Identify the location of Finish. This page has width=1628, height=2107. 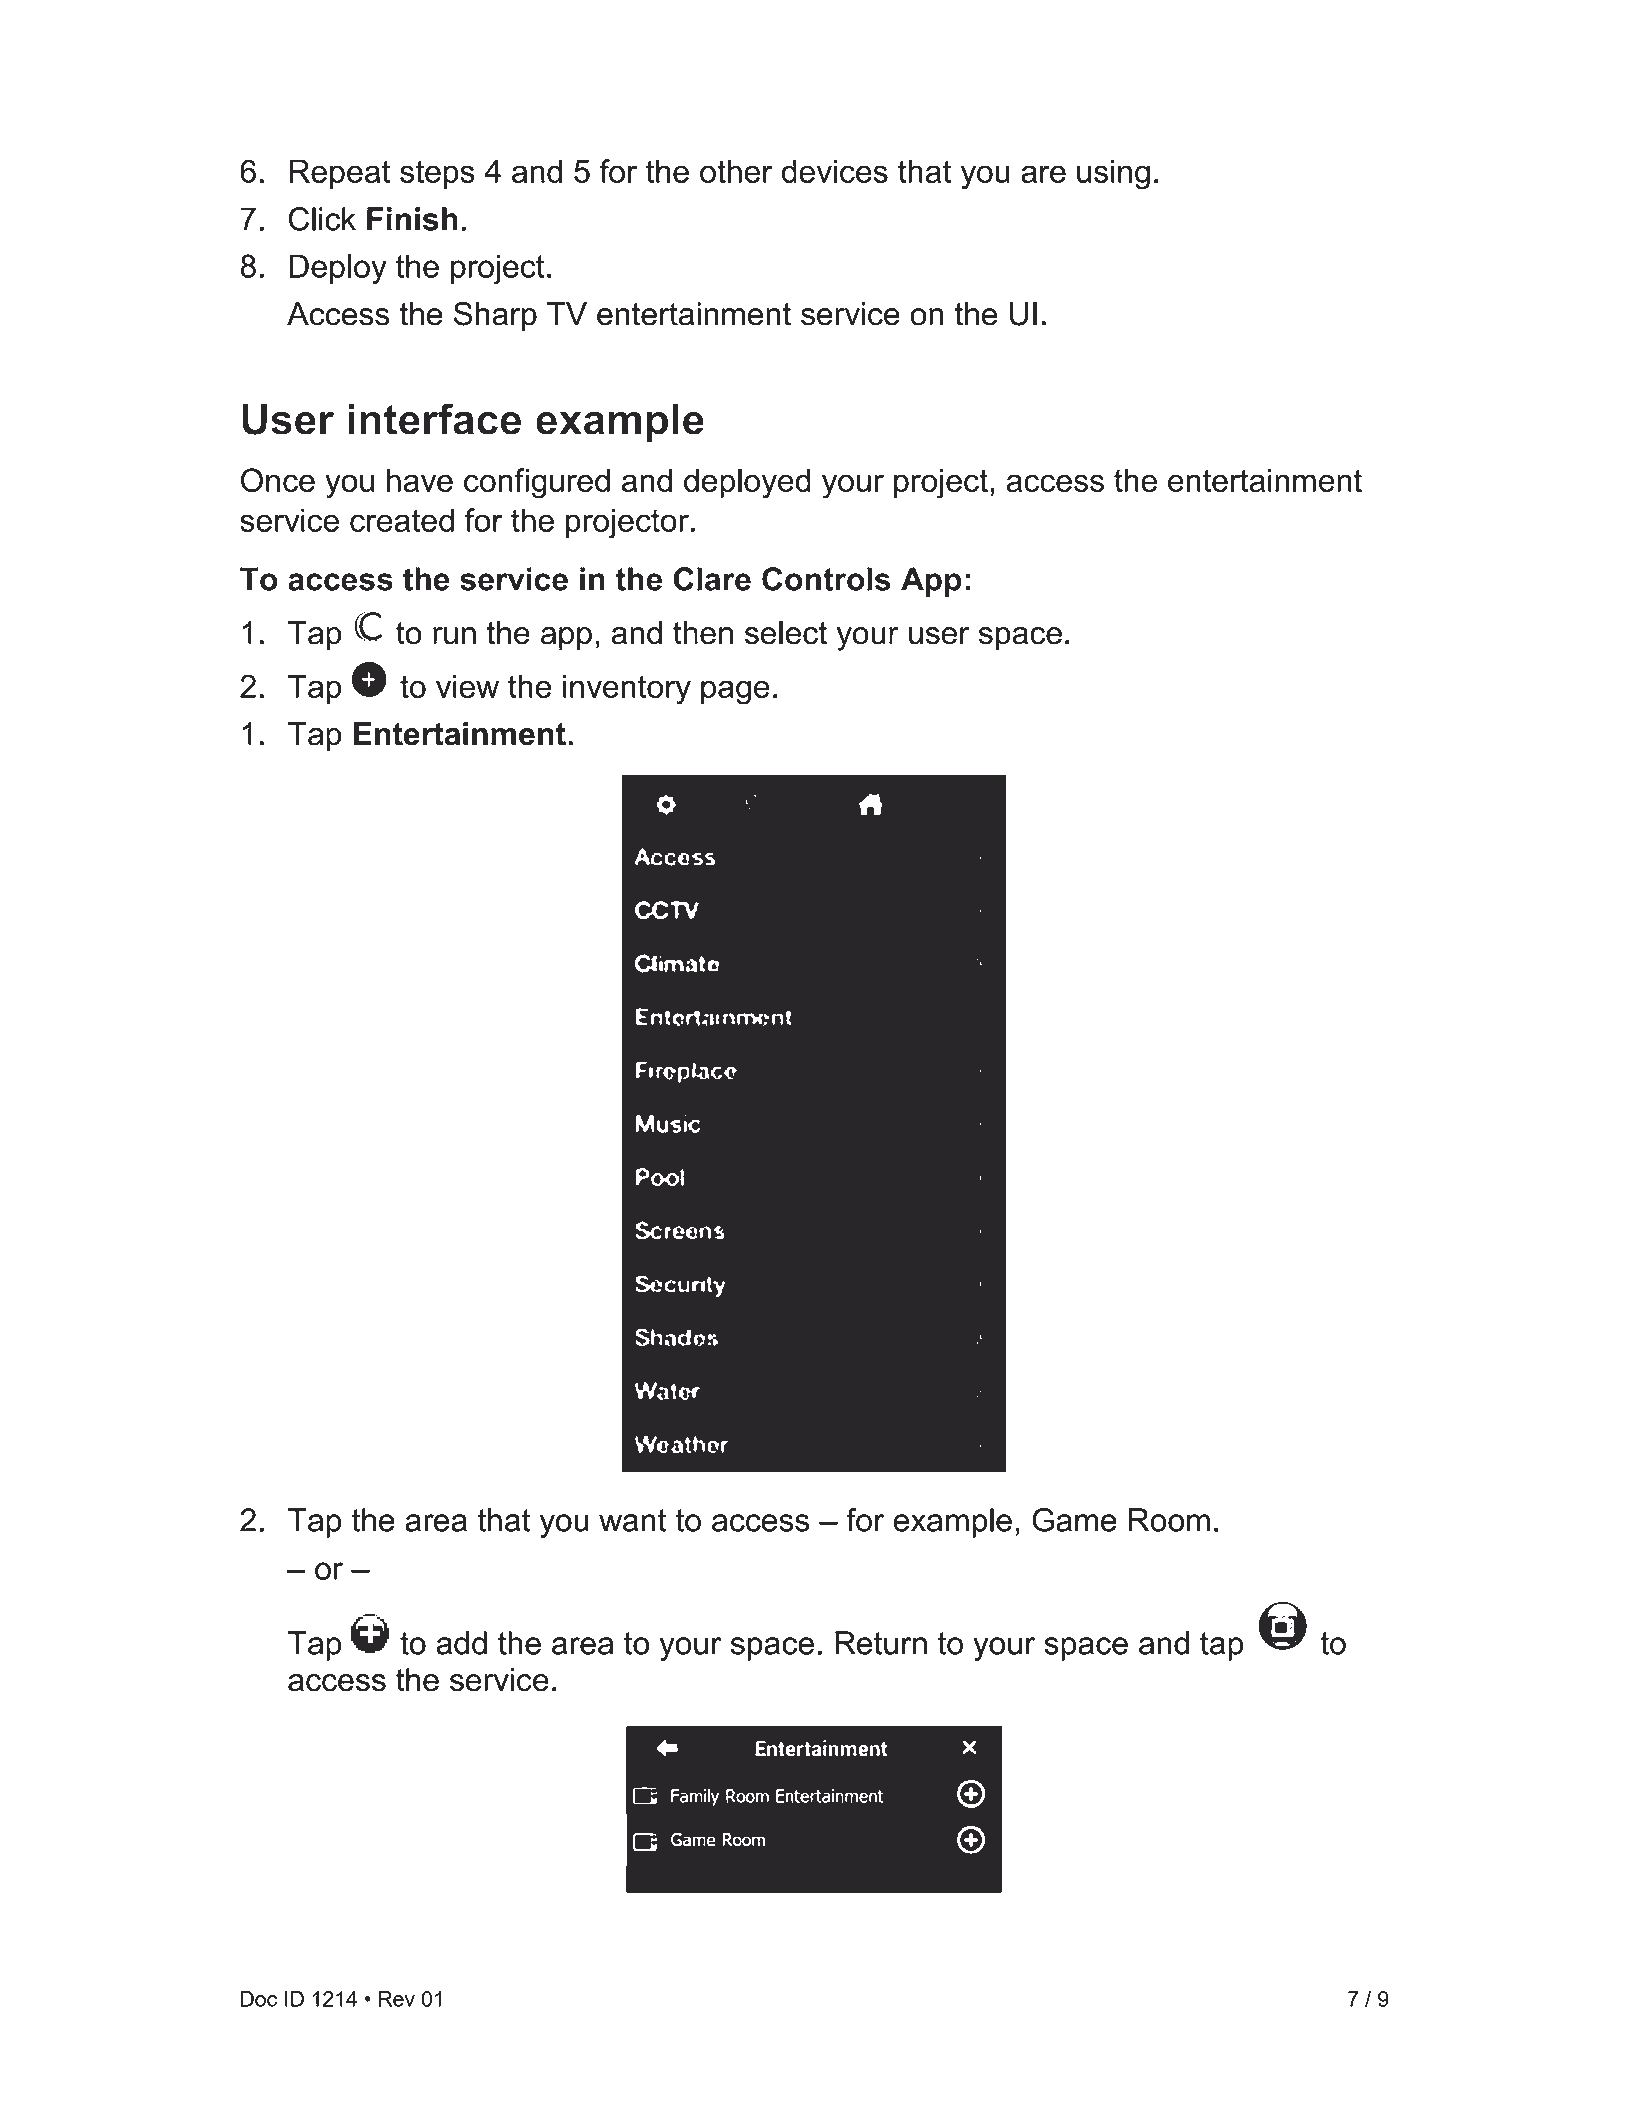
(412, 219).
